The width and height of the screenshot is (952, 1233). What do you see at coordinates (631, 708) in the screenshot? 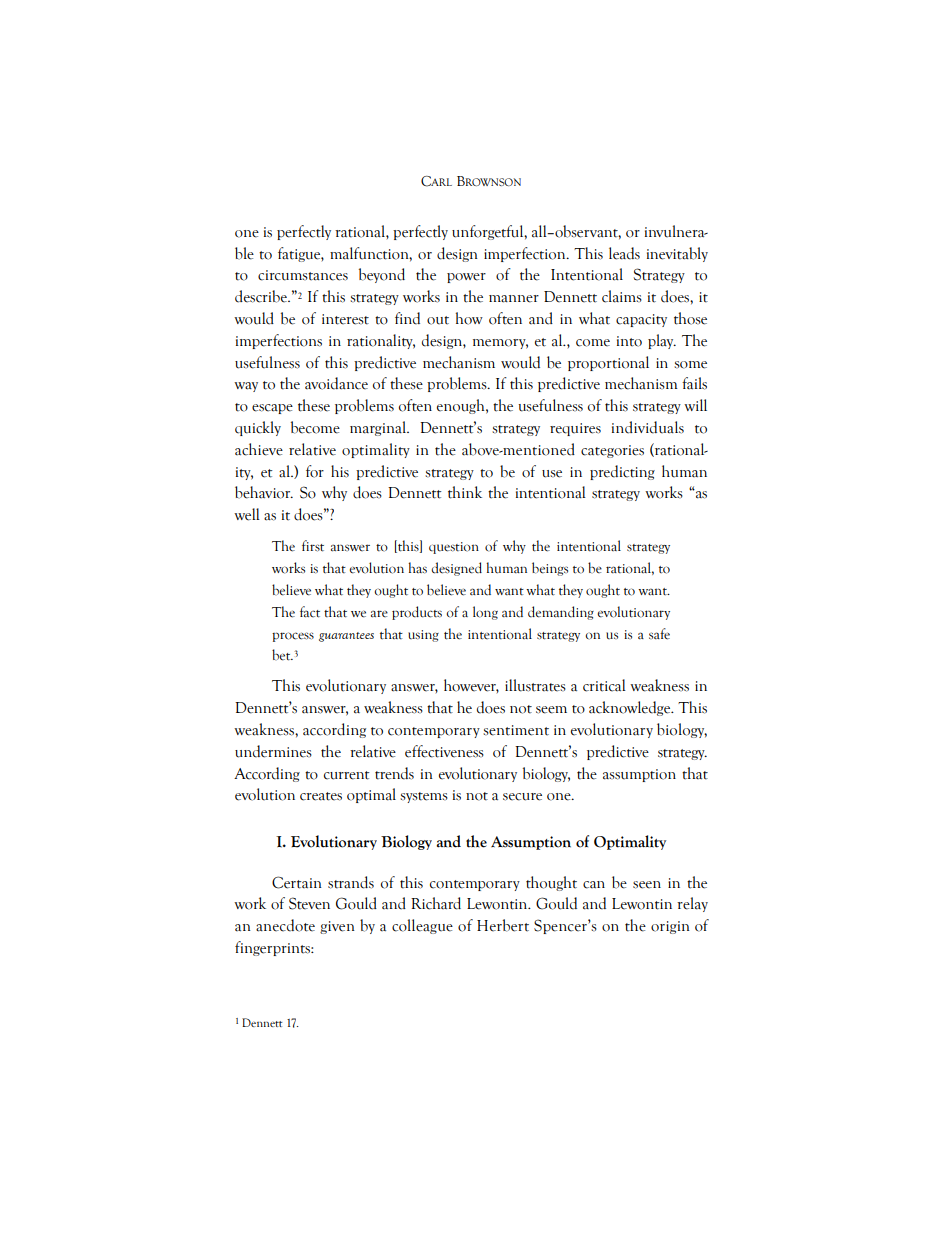
I see `acknowledge` at bounding box center [631, 708].
